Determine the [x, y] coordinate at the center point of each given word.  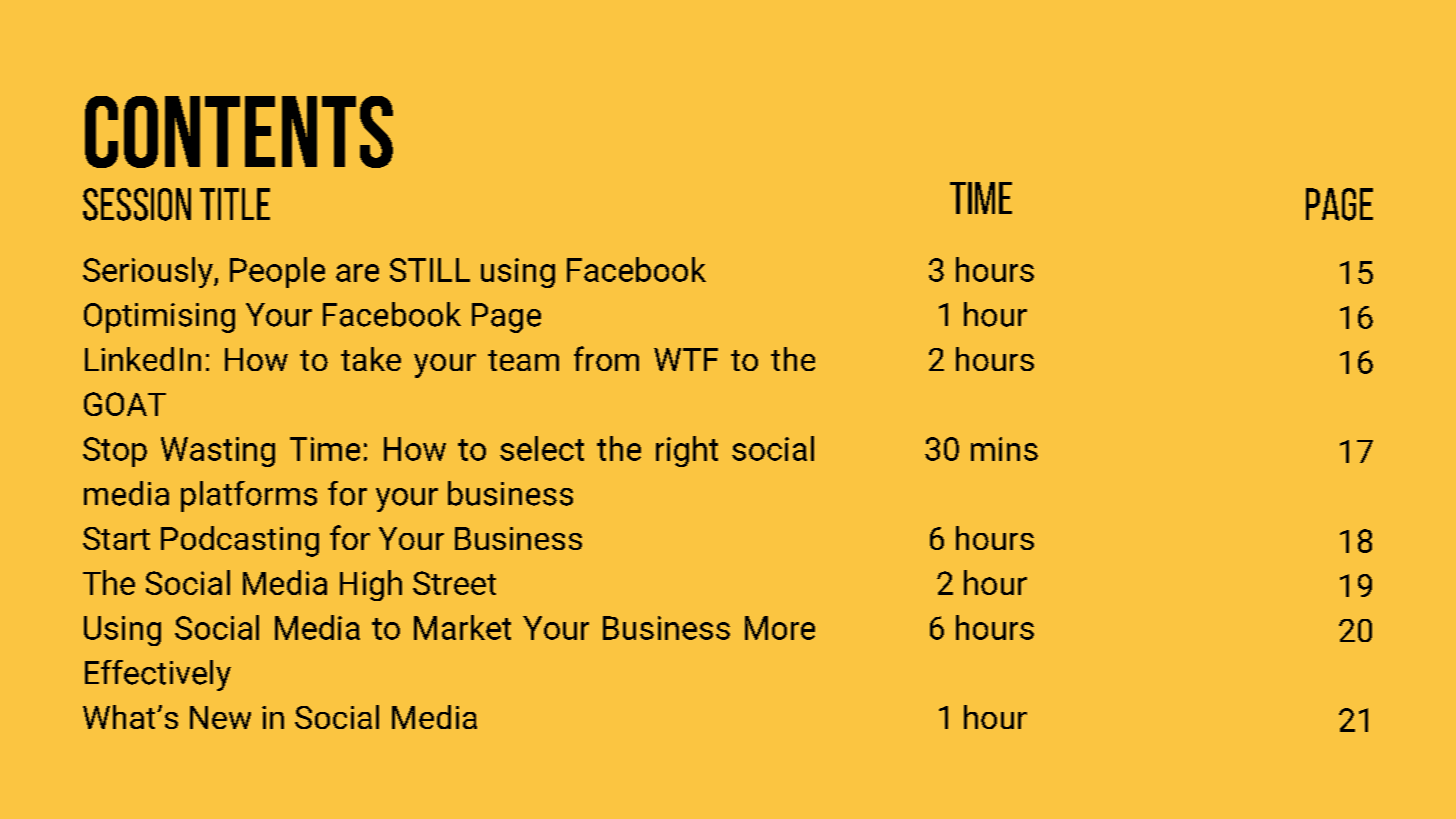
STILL [430, 270]
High [371, 585]
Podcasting [240, 541]
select [542, 448]
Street [454, 583]
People [277, 272]
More [780, 628]
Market [462, 627]
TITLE [235, 204]
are [357, 273]
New [220, 717]
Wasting [218, 452]
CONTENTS [239, 132]
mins [1004, 449]
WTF [686, 359]
